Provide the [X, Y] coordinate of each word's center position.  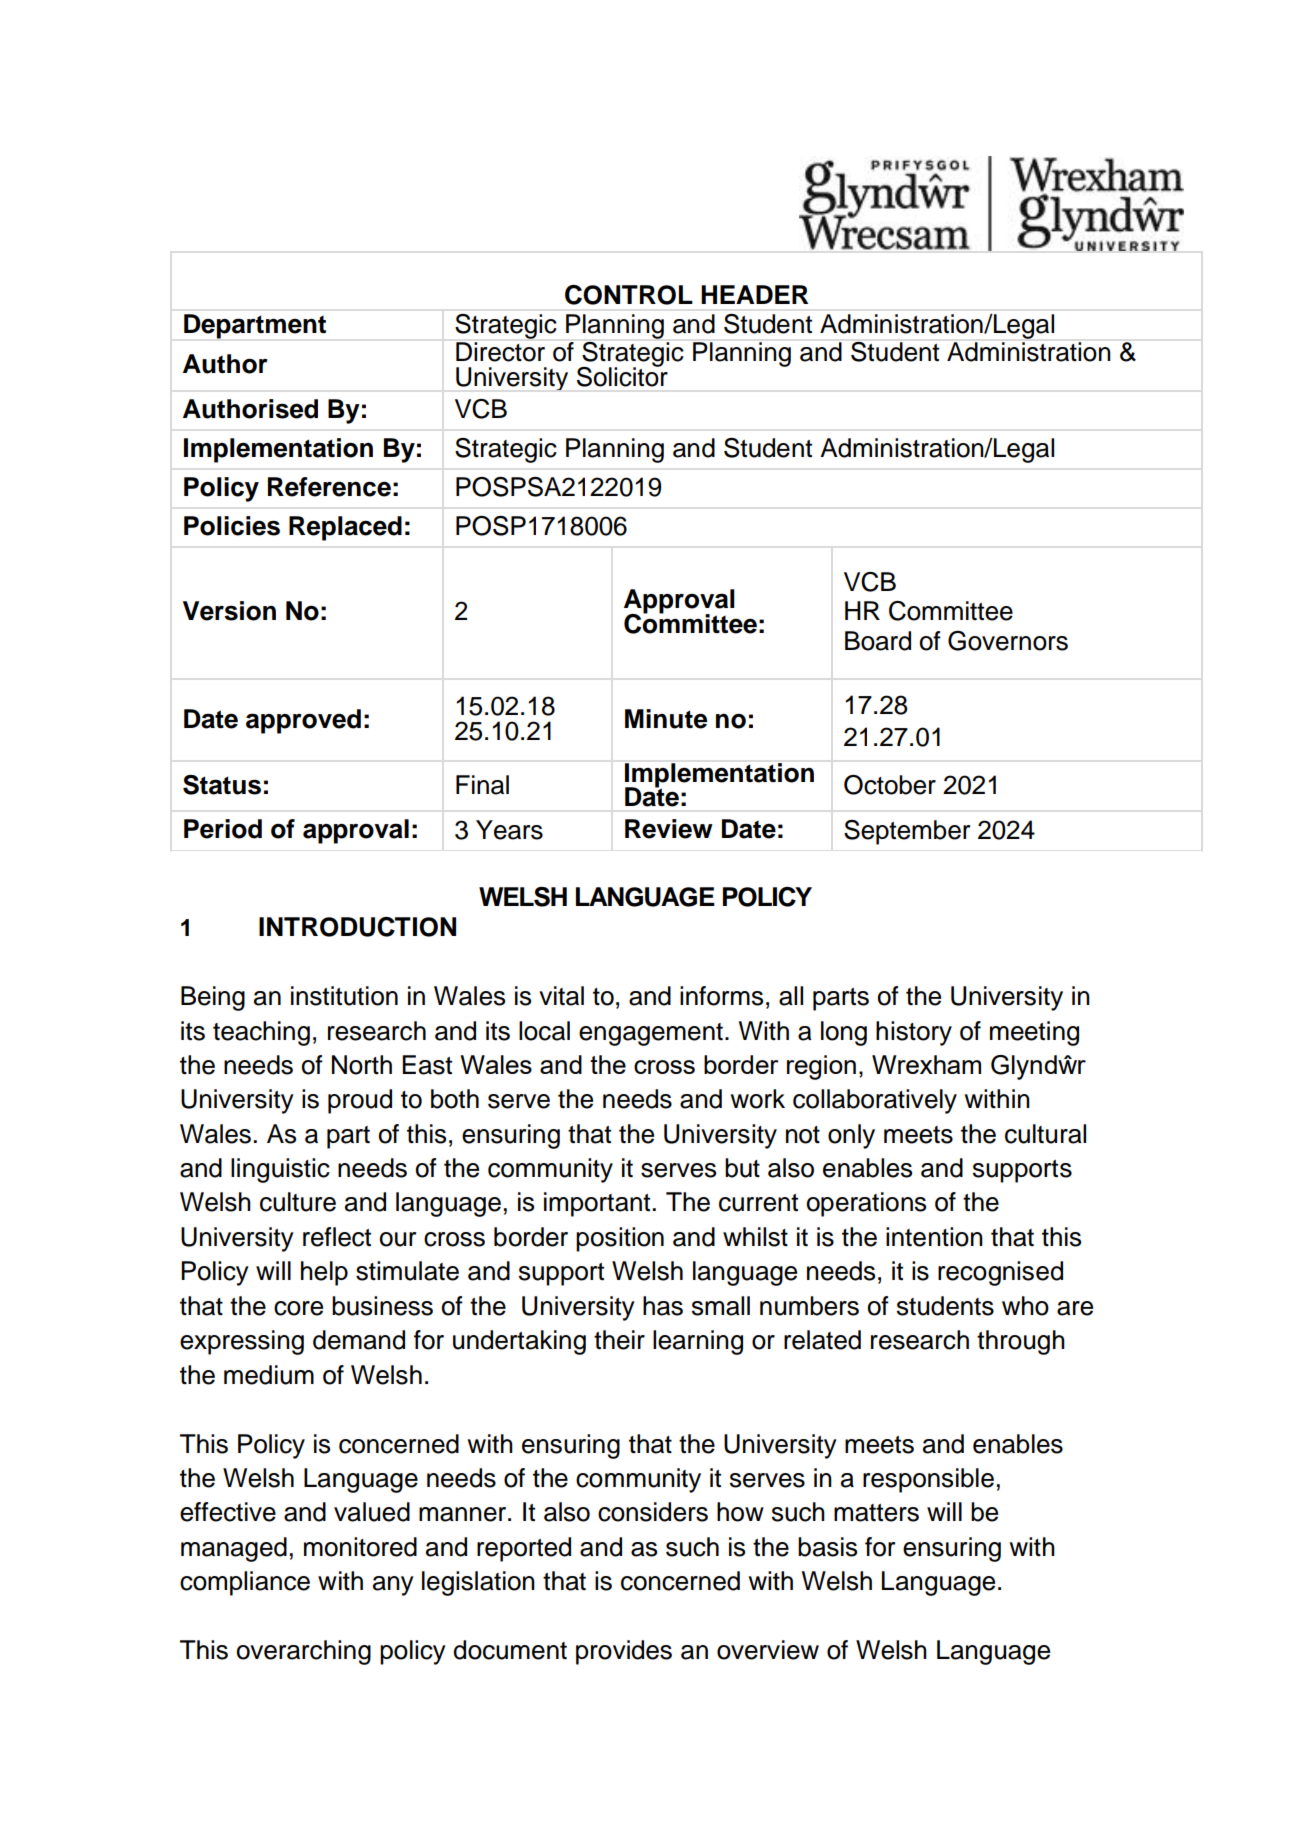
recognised [1000, 1273]
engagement [651, 1034]
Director [500, 352]
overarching [304, 1652]
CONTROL [629, 295]
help [324, 1273]
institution [344, 996]
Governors [1008, 641]
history [914, 1033]
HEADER [754, 294]
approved [303, 721]
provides [624, 1652]
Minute [666, 719]
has [663, 1306]
